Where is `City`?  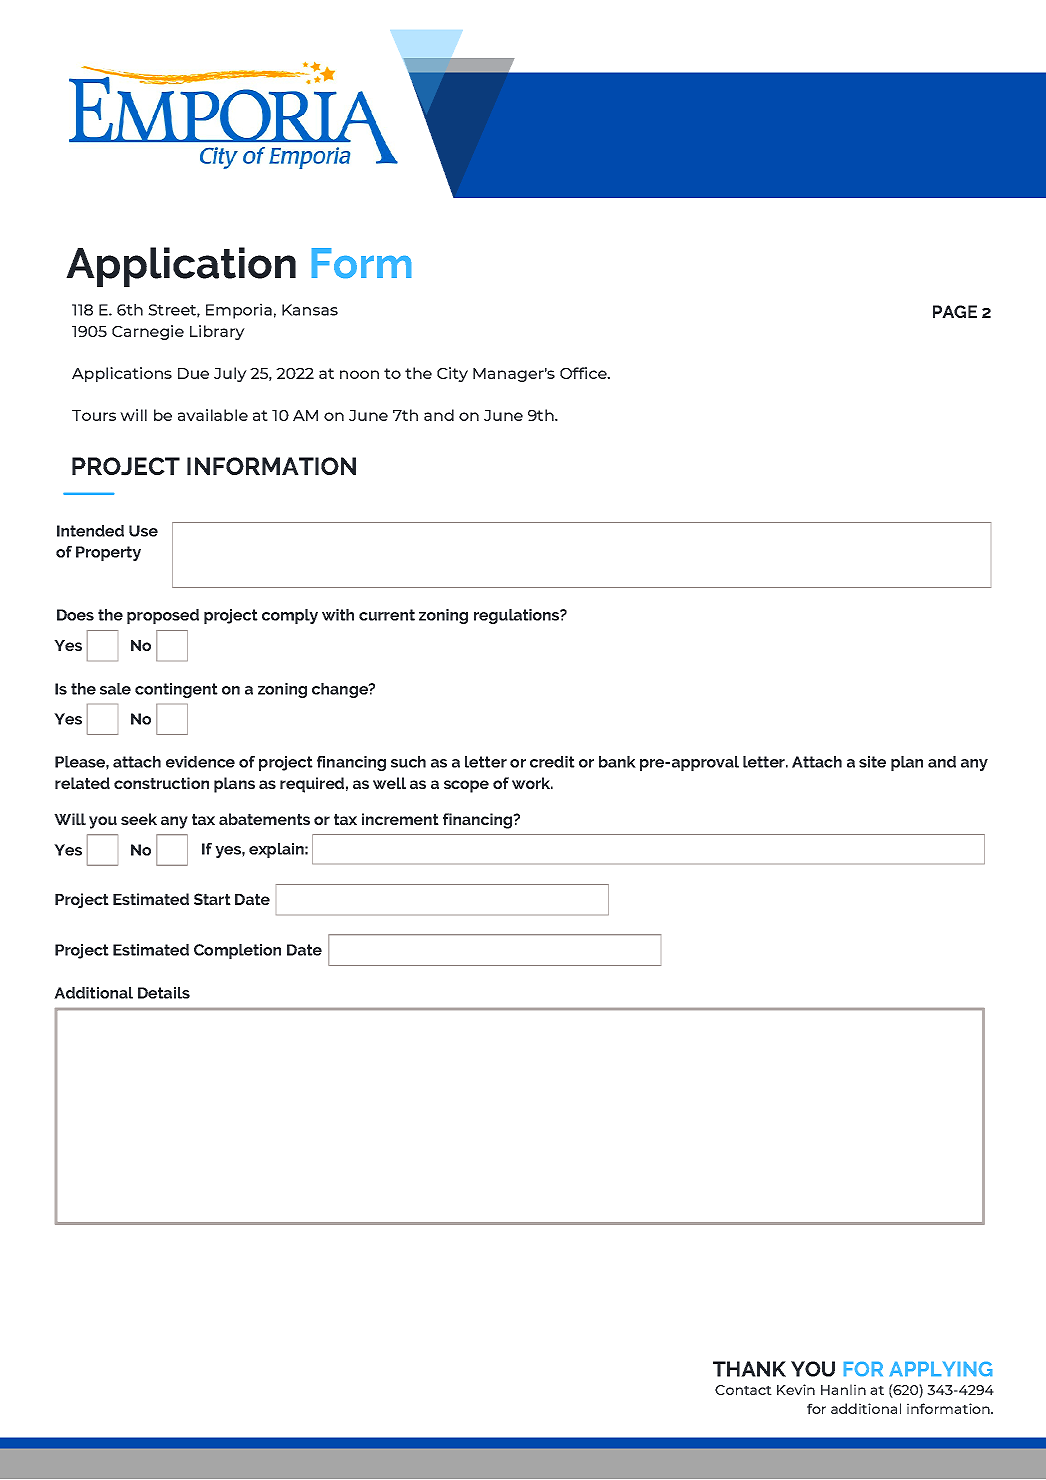
City is located at coordinates (452, 374).
